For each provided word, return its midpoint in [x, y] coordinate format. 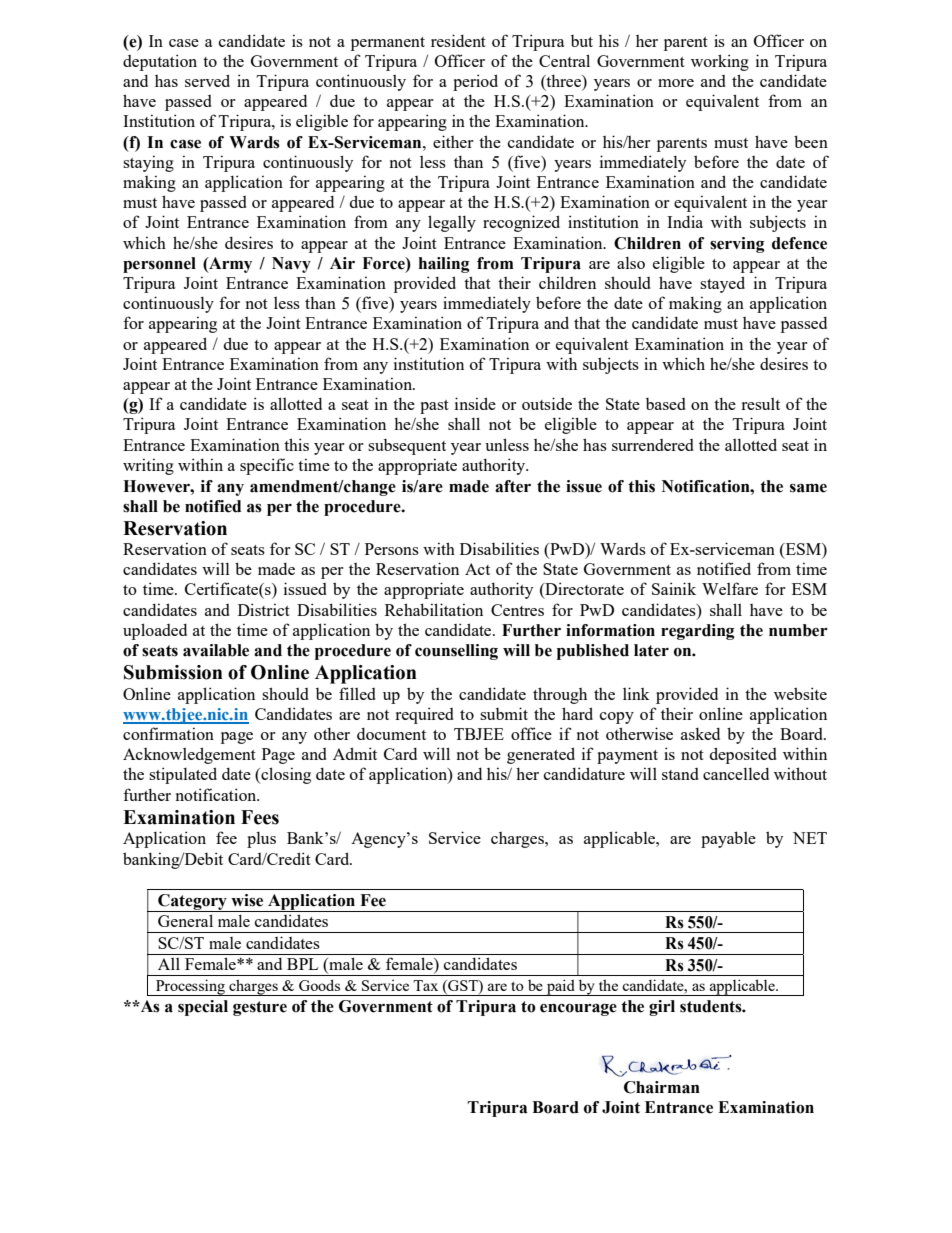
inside [475, 403]
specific [267, 466]
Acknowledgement [189, 755]
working [720, 62]
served [207, 80]
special [203, 1008]
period [475, 82]
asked [700, 733]
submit [504, 713]
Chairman [662, 1087]
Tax [425, 985]
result [760, 404]
